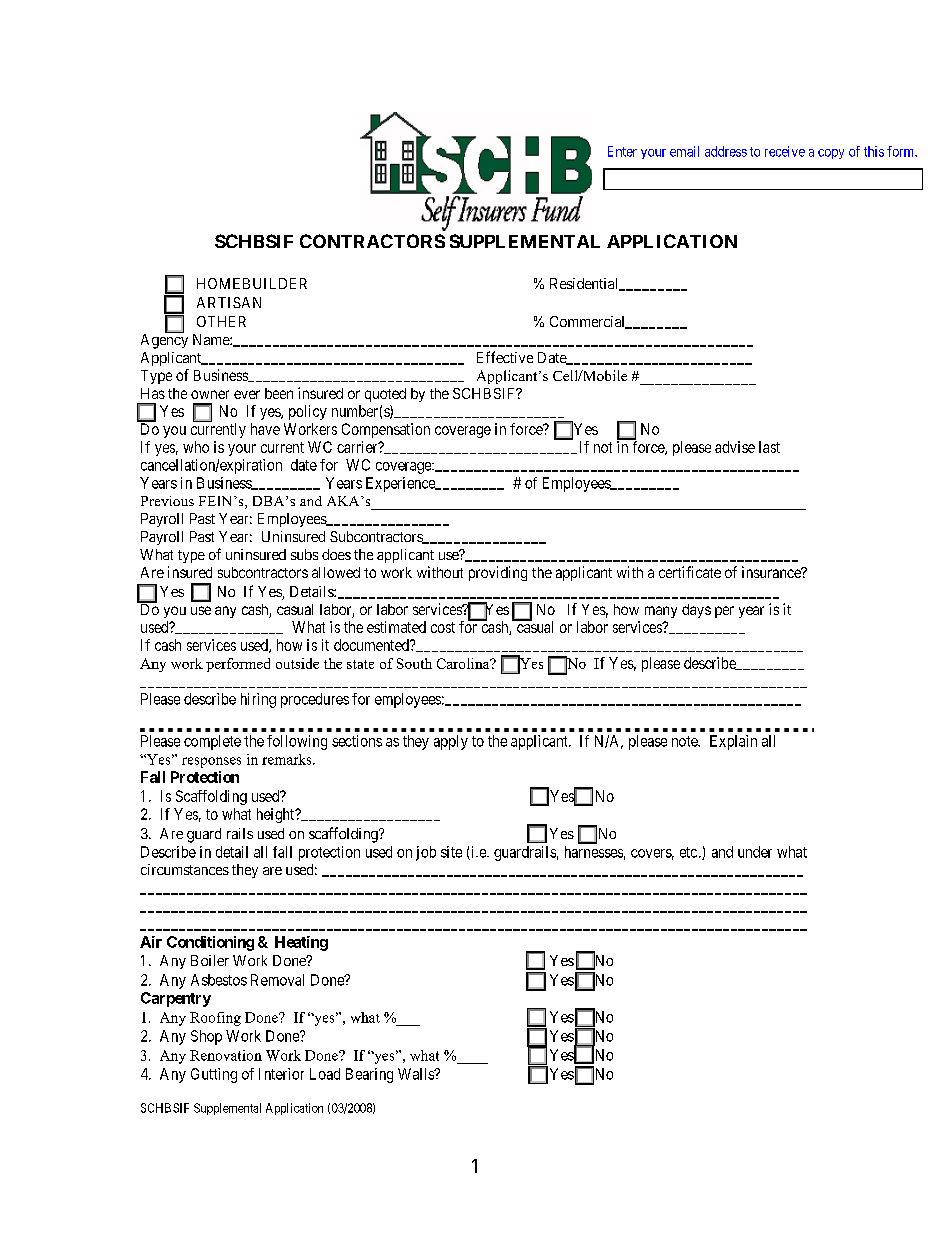 The height and width of the screenshot is (1233, 952). I want to click on etc, so click(688, 852).
